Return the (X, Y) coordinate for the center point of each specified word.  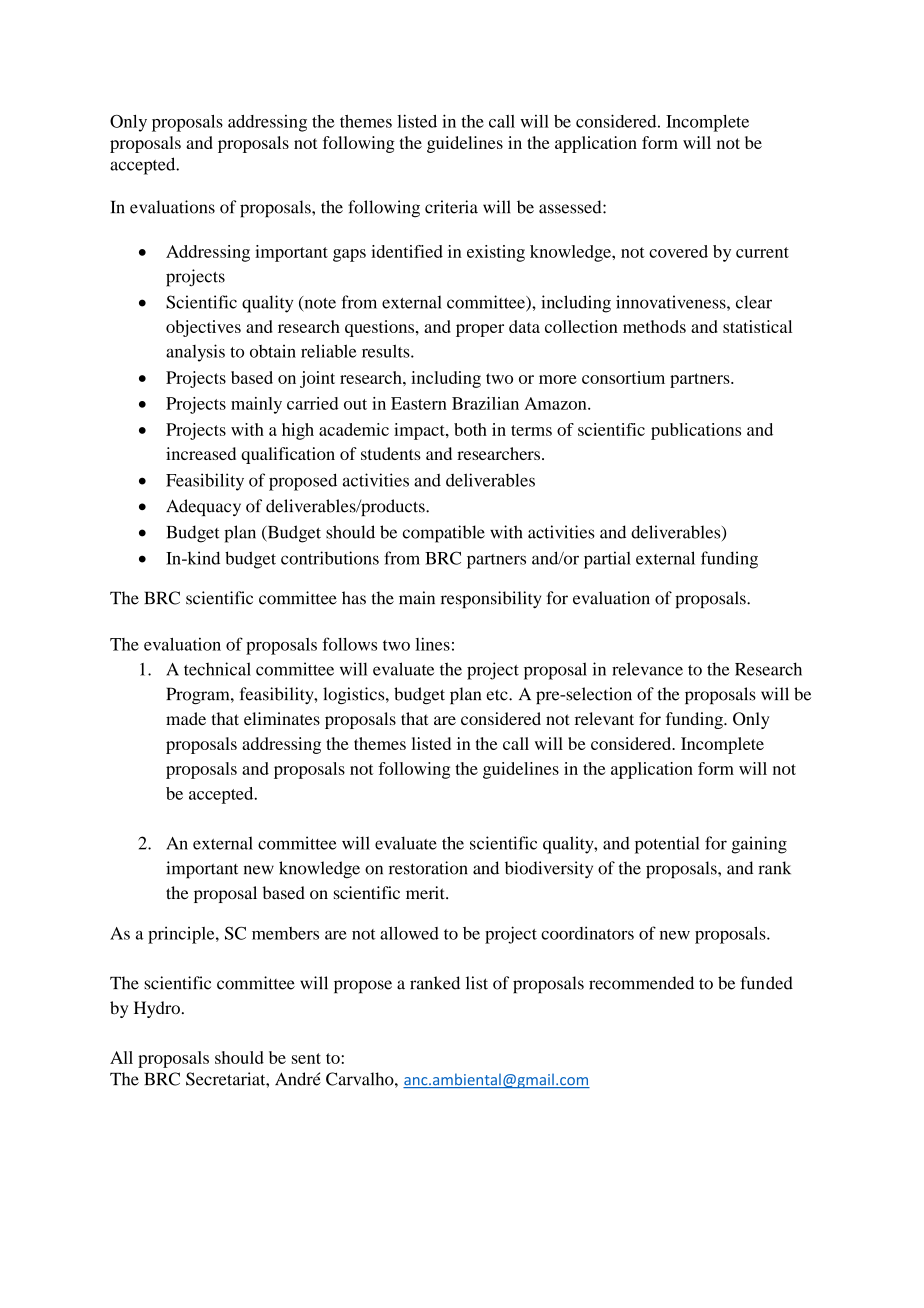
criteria (451, 207)
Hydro (157, 1009)
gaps (349, 255)
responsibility (491, 599)
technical (217, 669)
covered (678, 251)
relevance (647, 669)
